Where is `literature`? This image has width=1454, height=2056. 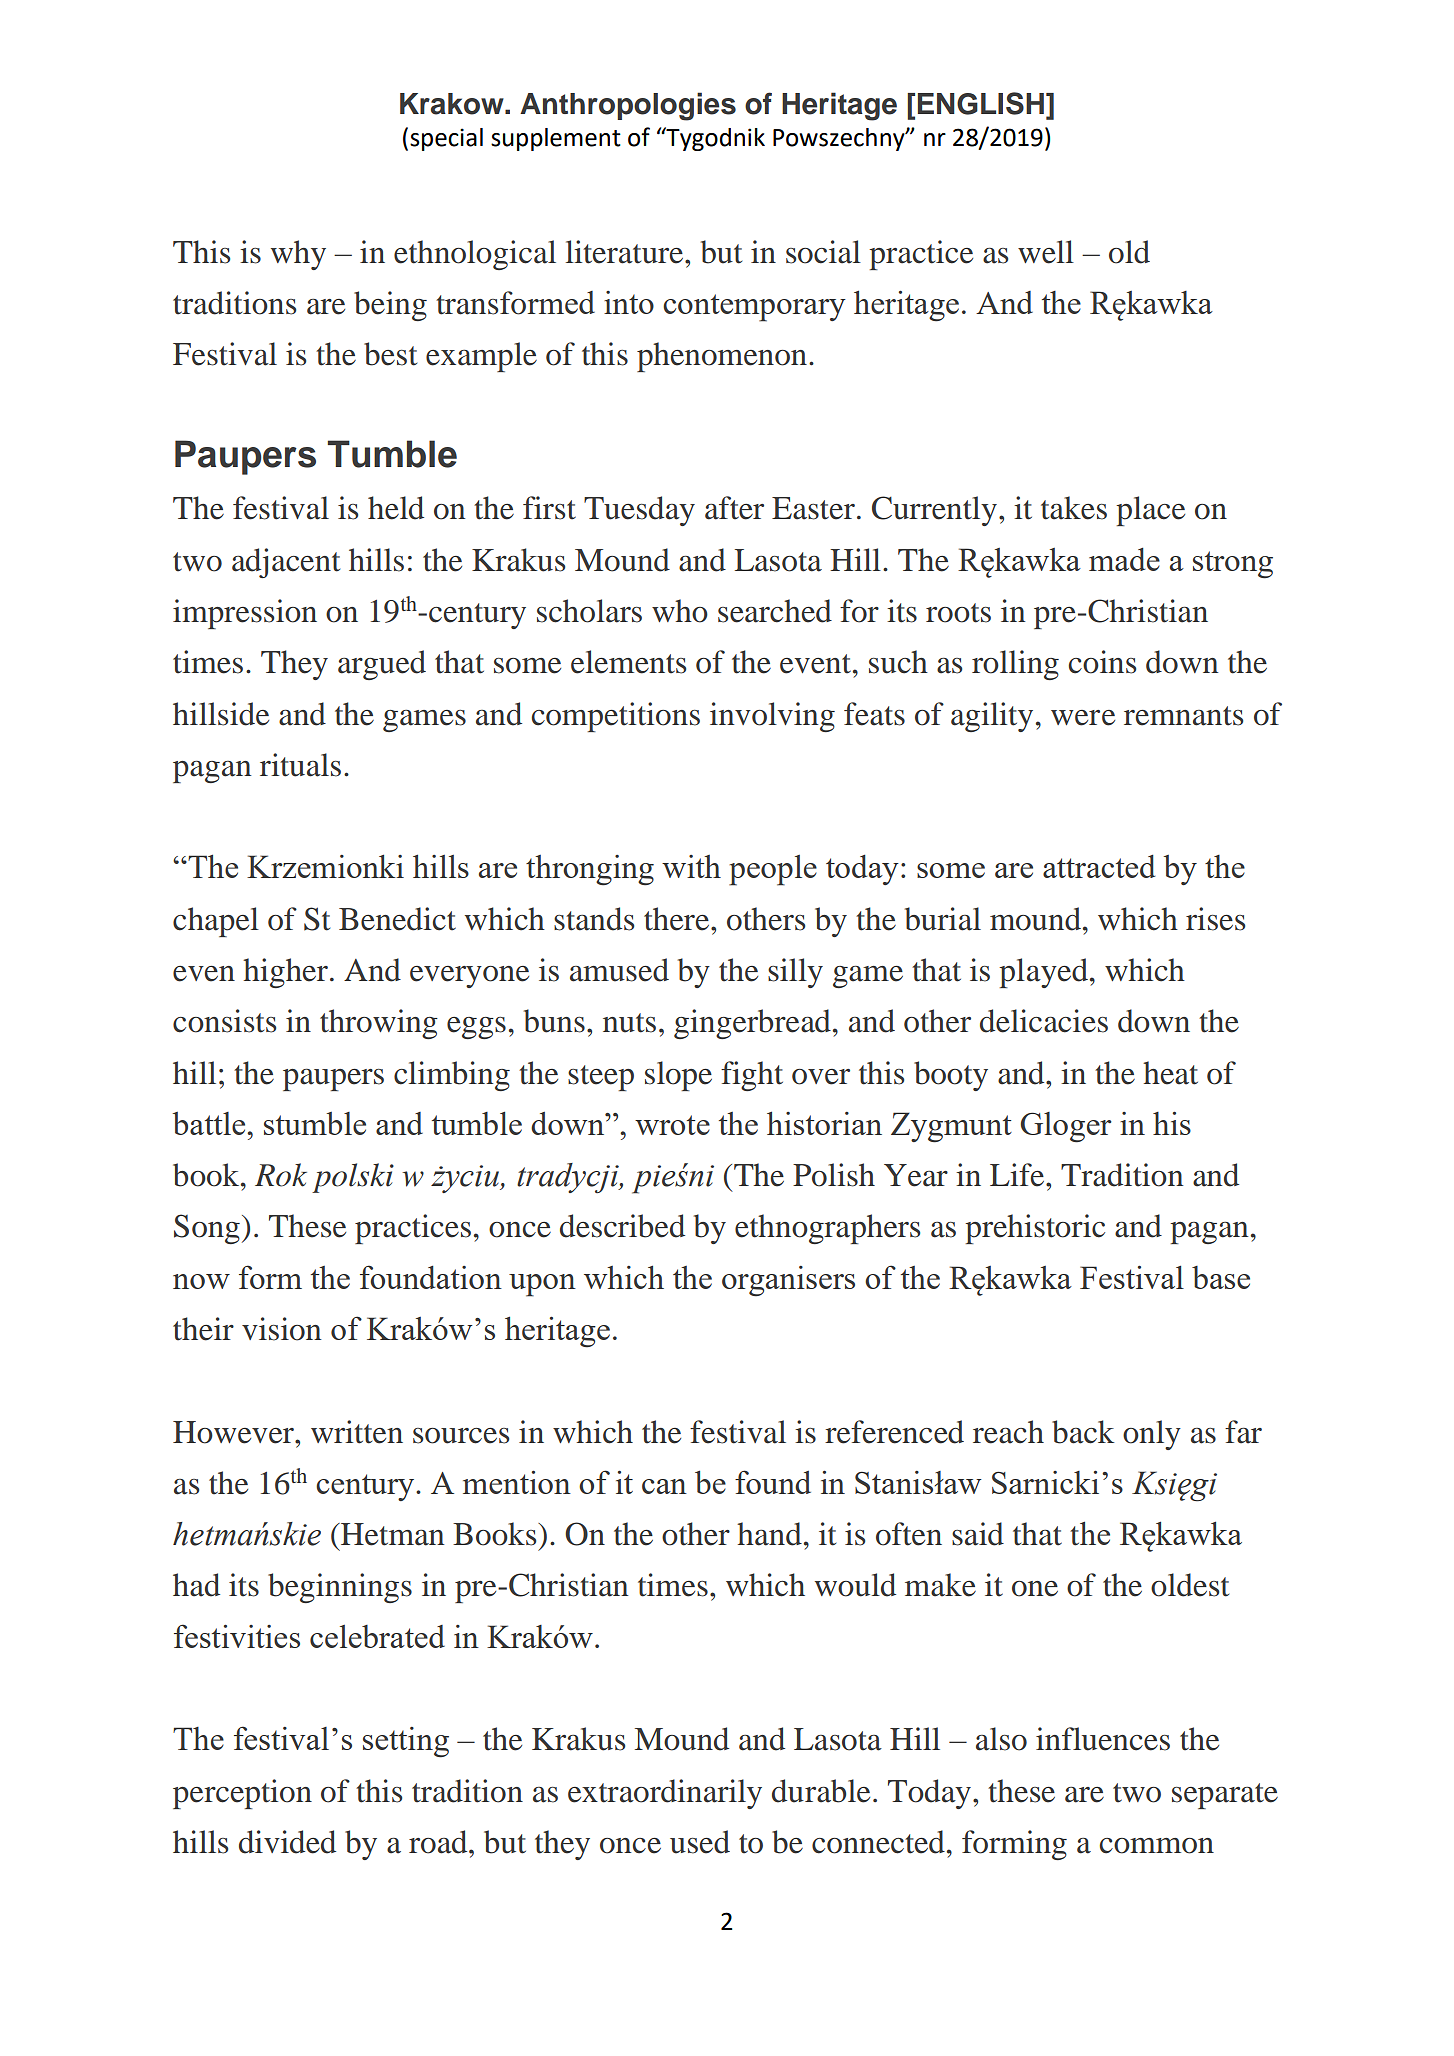 literature is located at coordinates (626, 252).
